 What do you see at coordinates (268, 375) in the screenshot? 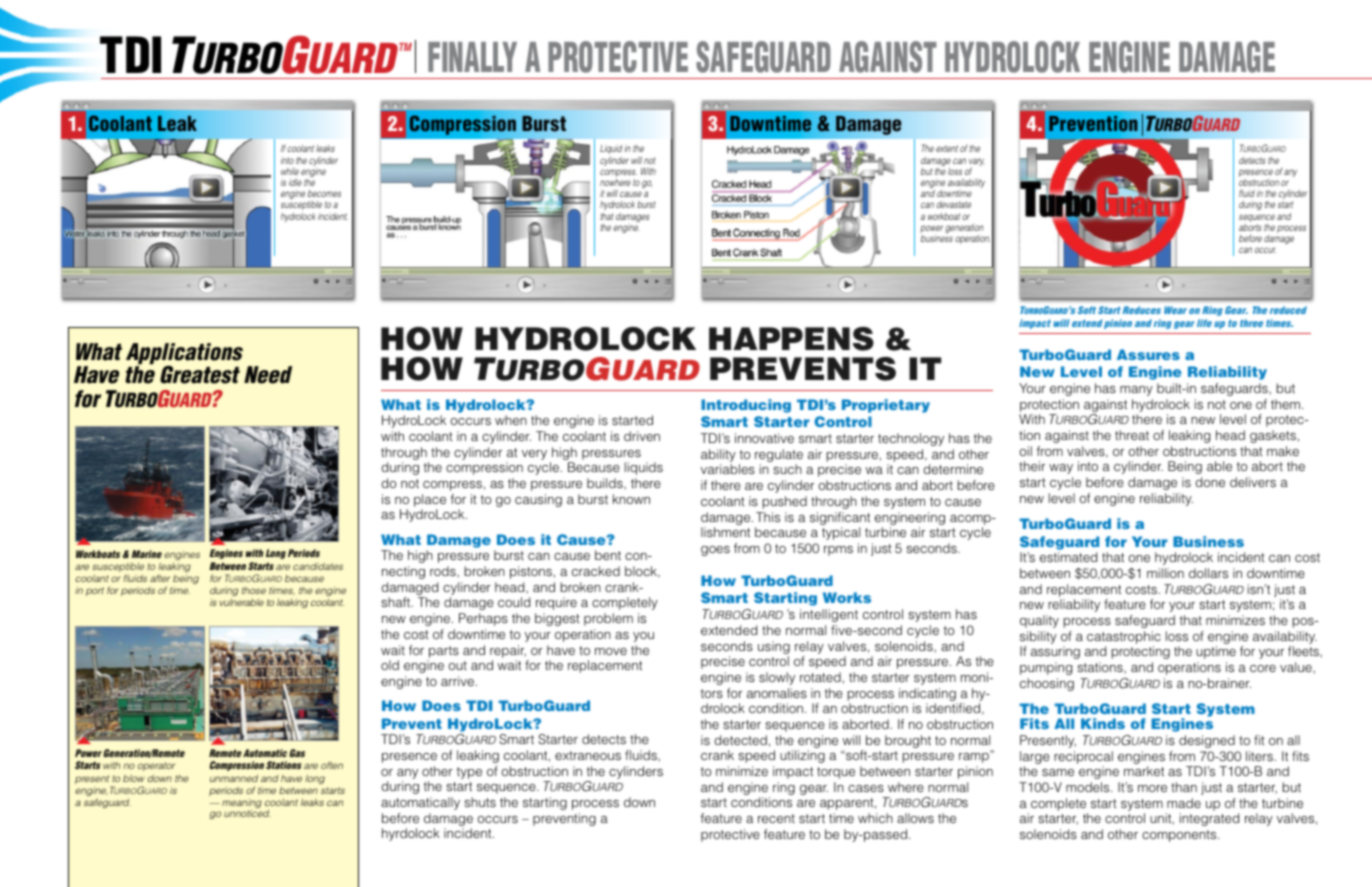
I see `Need` at bounding box center [268, 375].
